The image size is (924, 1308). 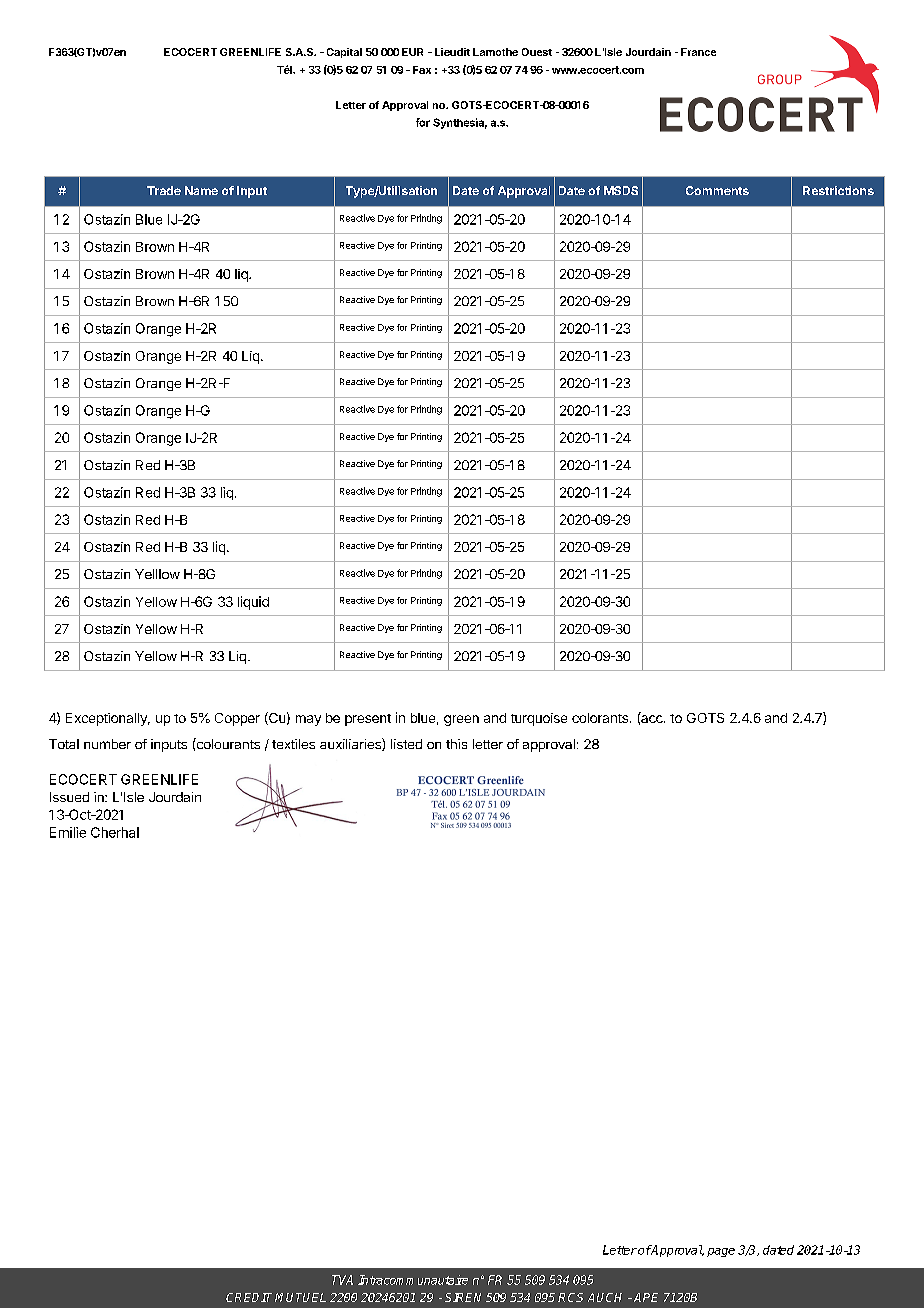 What do you see at coordinates (698, 52) in the page?
I see `France` at bounding box center [698, 52].
